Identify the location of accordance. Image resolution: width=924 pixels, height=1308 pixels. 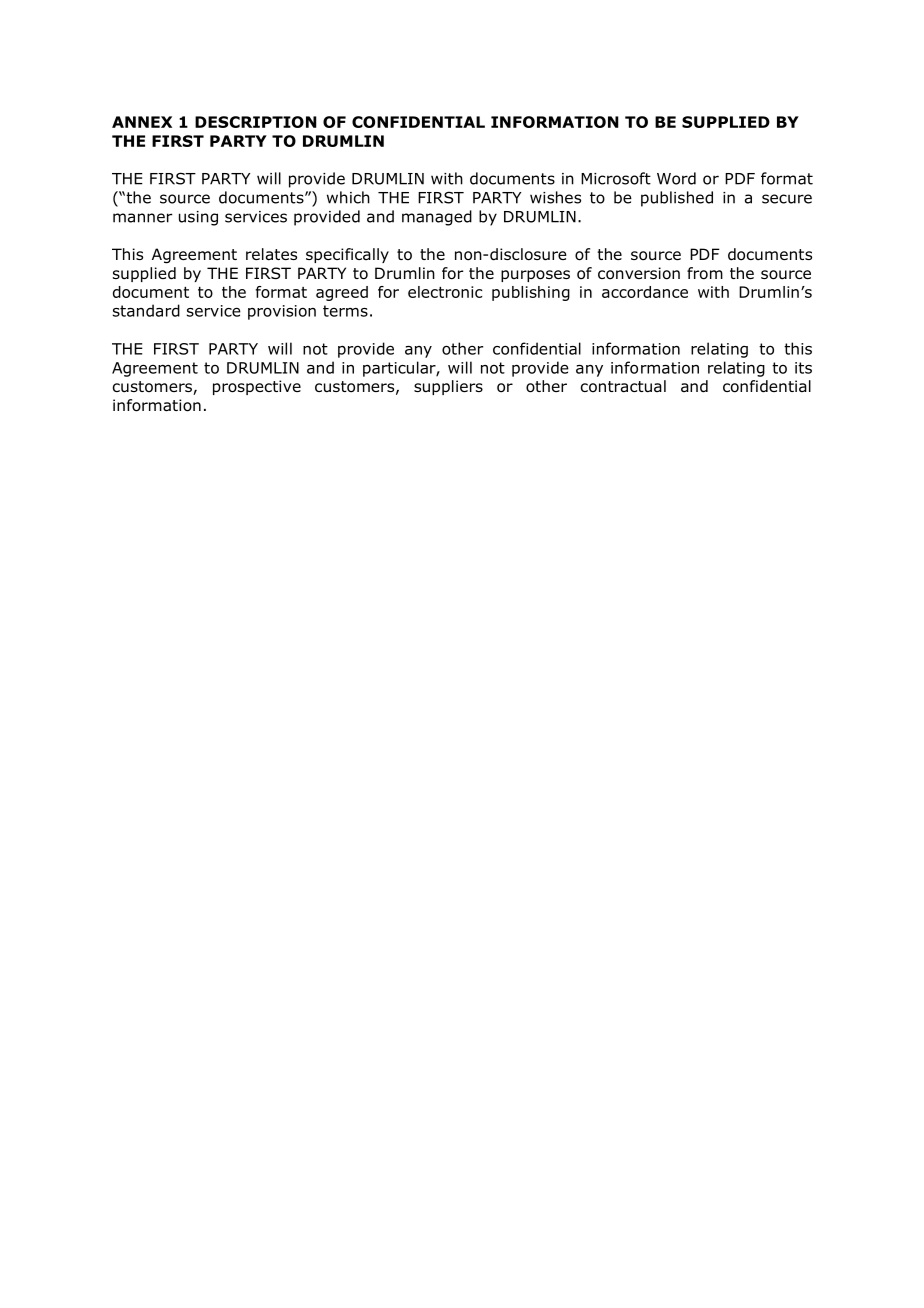
(645, 292).
